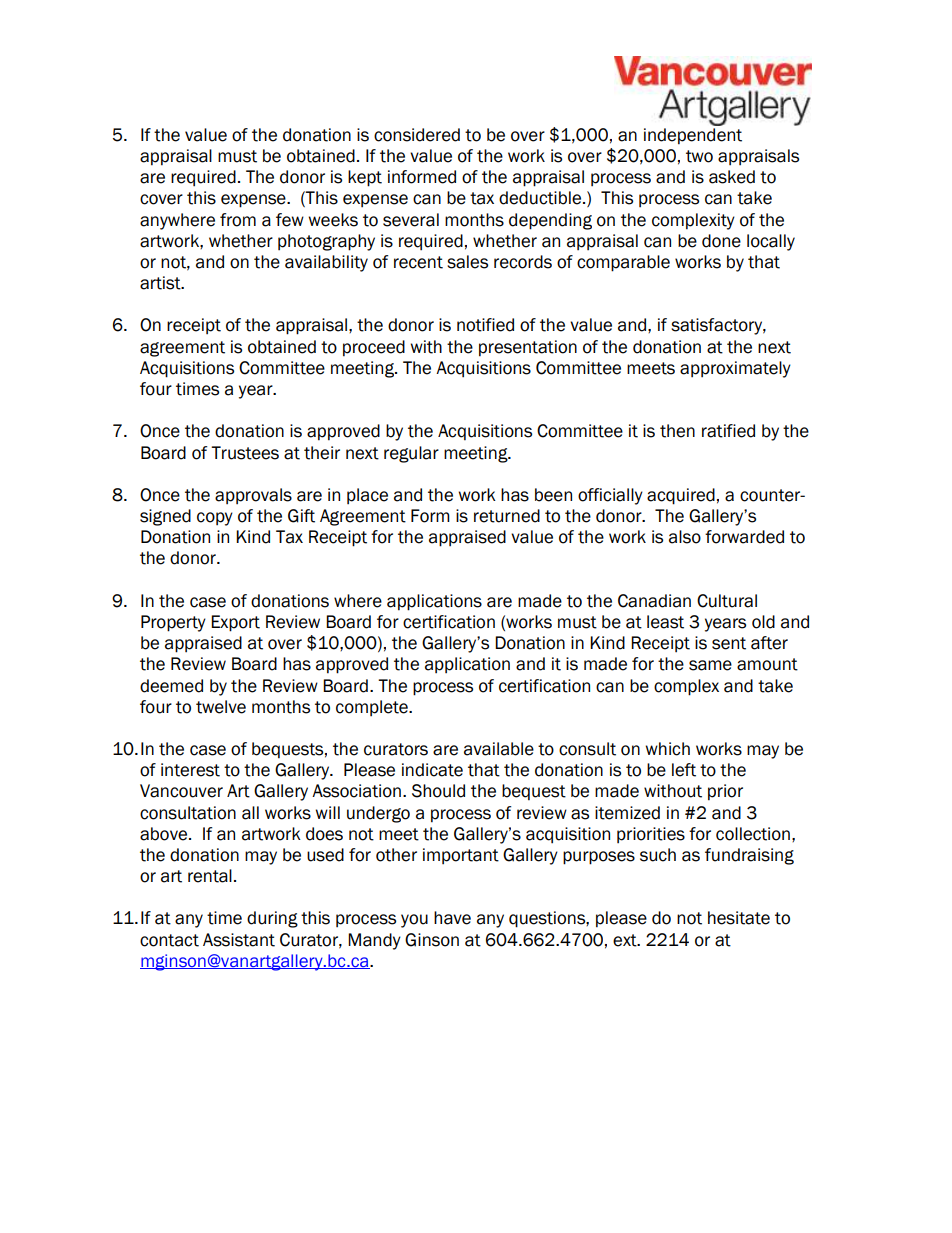 This page has height=1233, width=952. Describe the element at coordinates (238, 220) in the page. I see `from` at that location.
